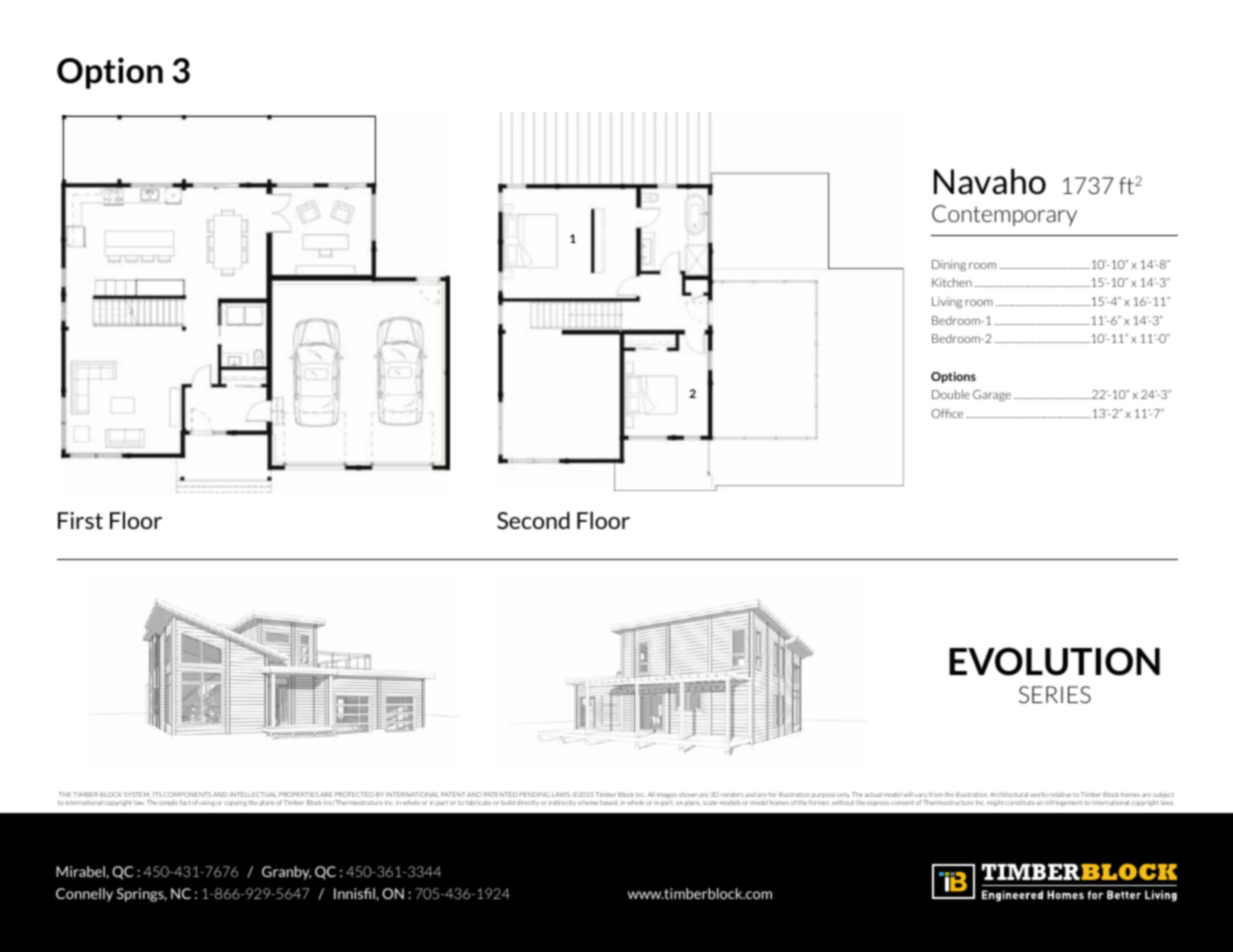 The image size is (1233, 952). What do you see at coordinates (1004, 215) in the document?
I see `Contemporary` at bounding box center [1004, 215].
